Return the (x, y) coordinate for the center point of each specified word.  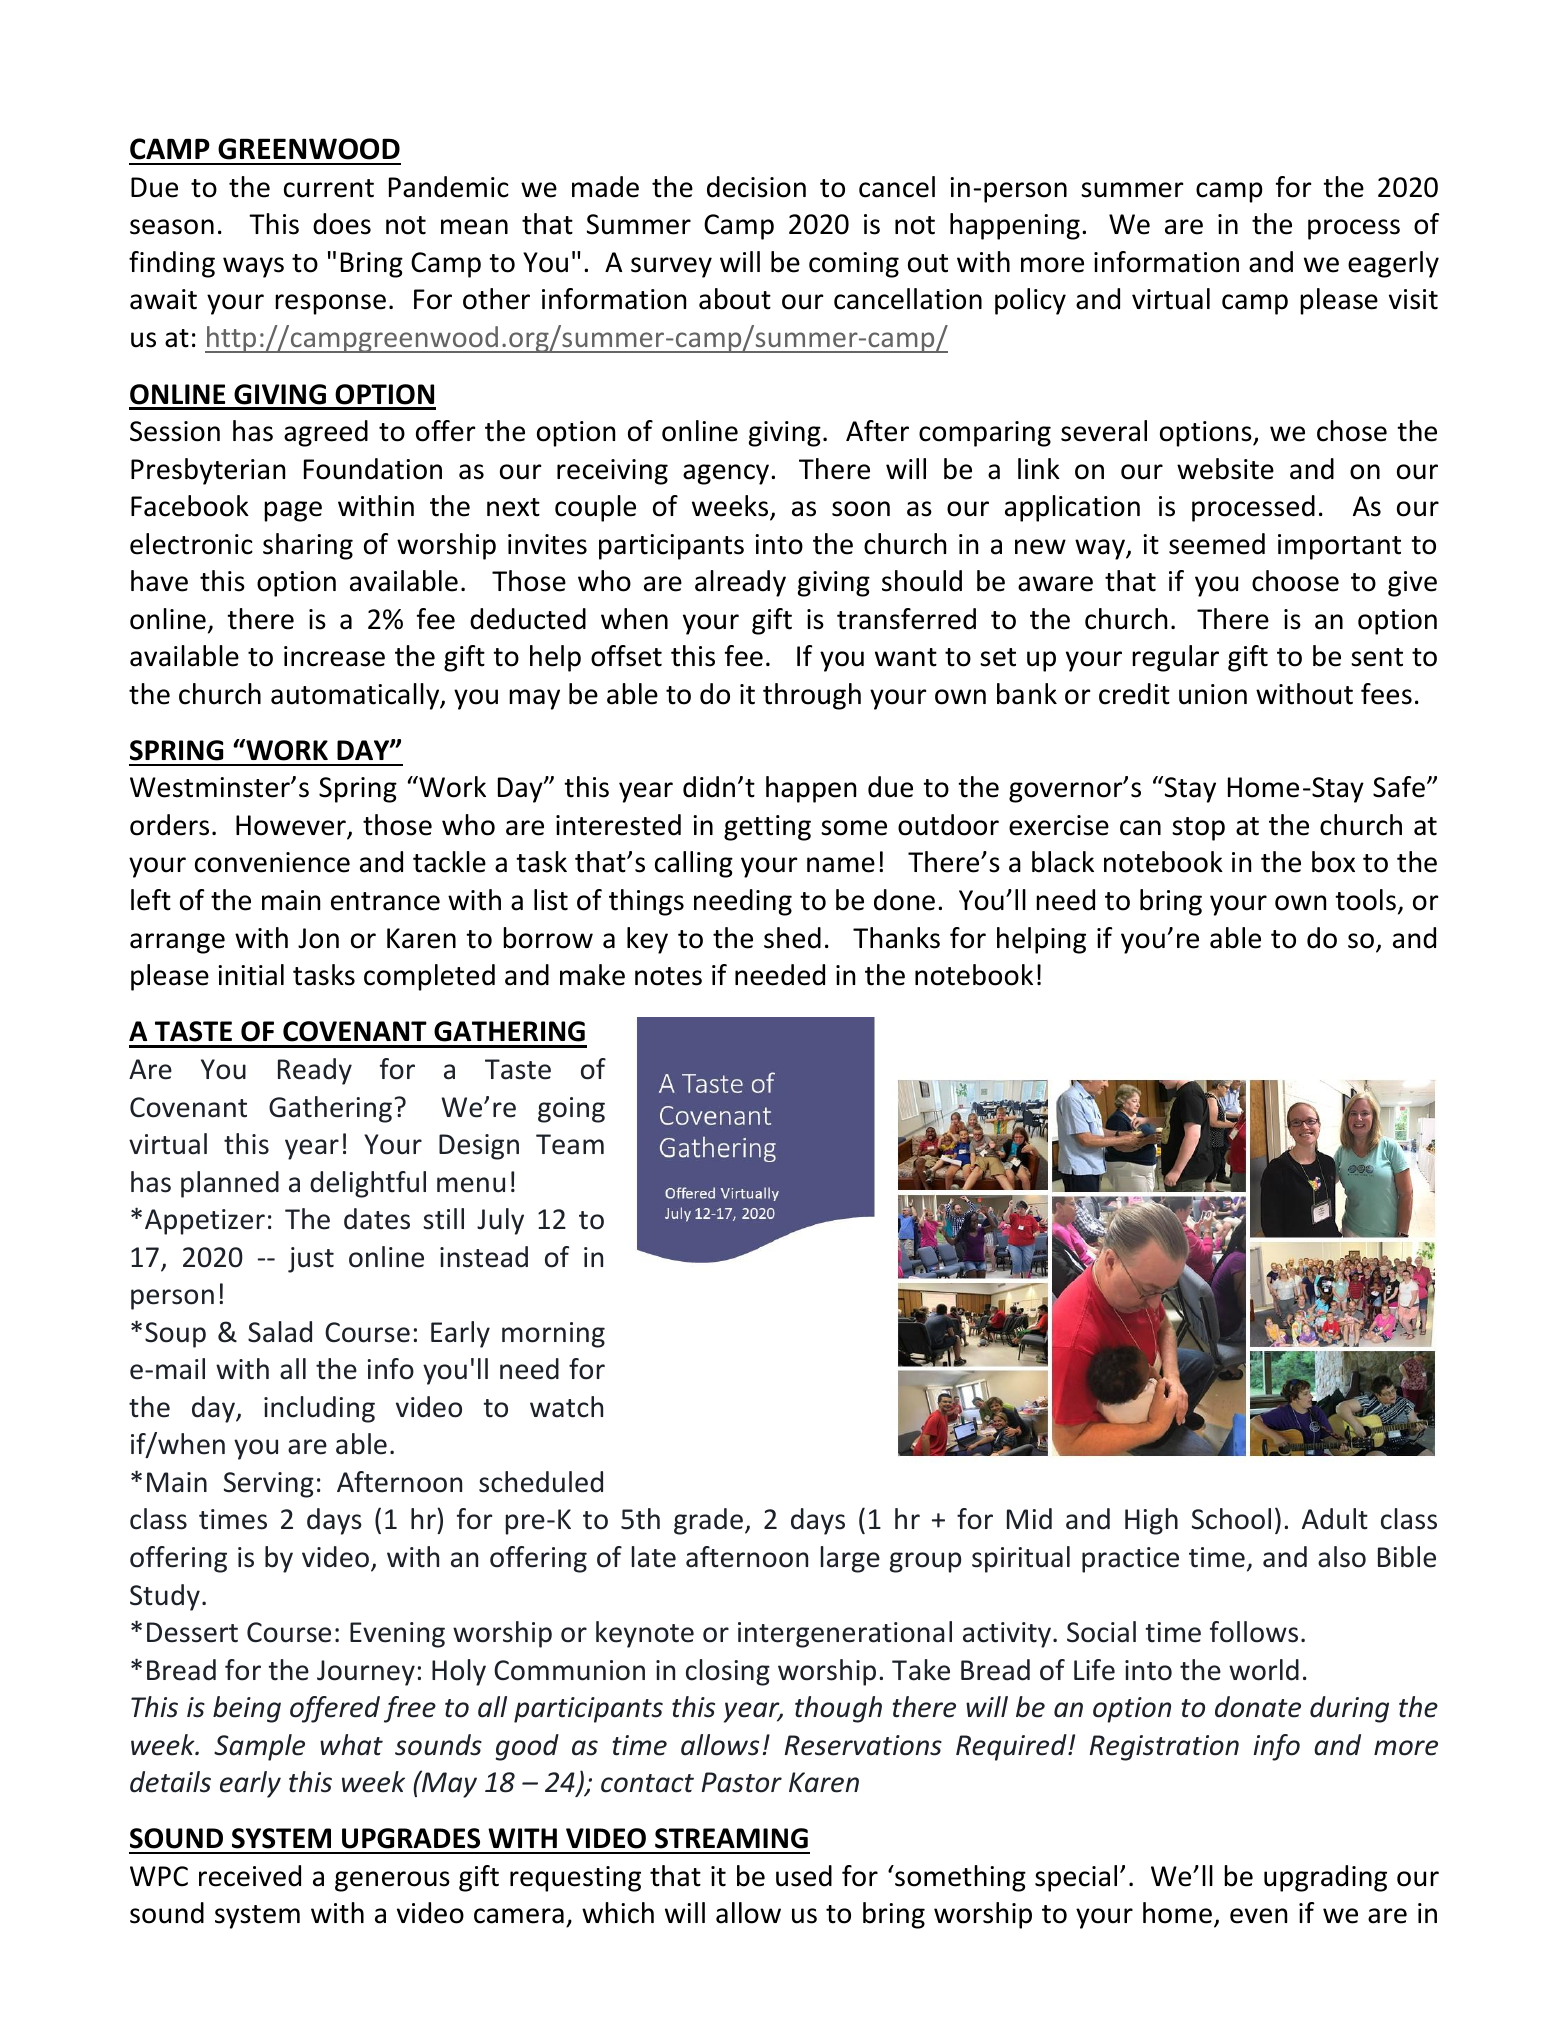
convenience (272, 862)
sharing (308, 546)
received (250, 1876)
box (1333, 862)
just (311, 1260)
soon (861, 509)
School (1231, 1519)
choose (1295, 581)
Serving (269, 1485)
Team (570, 1144)
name (841, 865)
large (850, 1559)
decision (756, 187)
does (342, 224)
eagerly (1393, 264)
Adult (1335, 1519)
